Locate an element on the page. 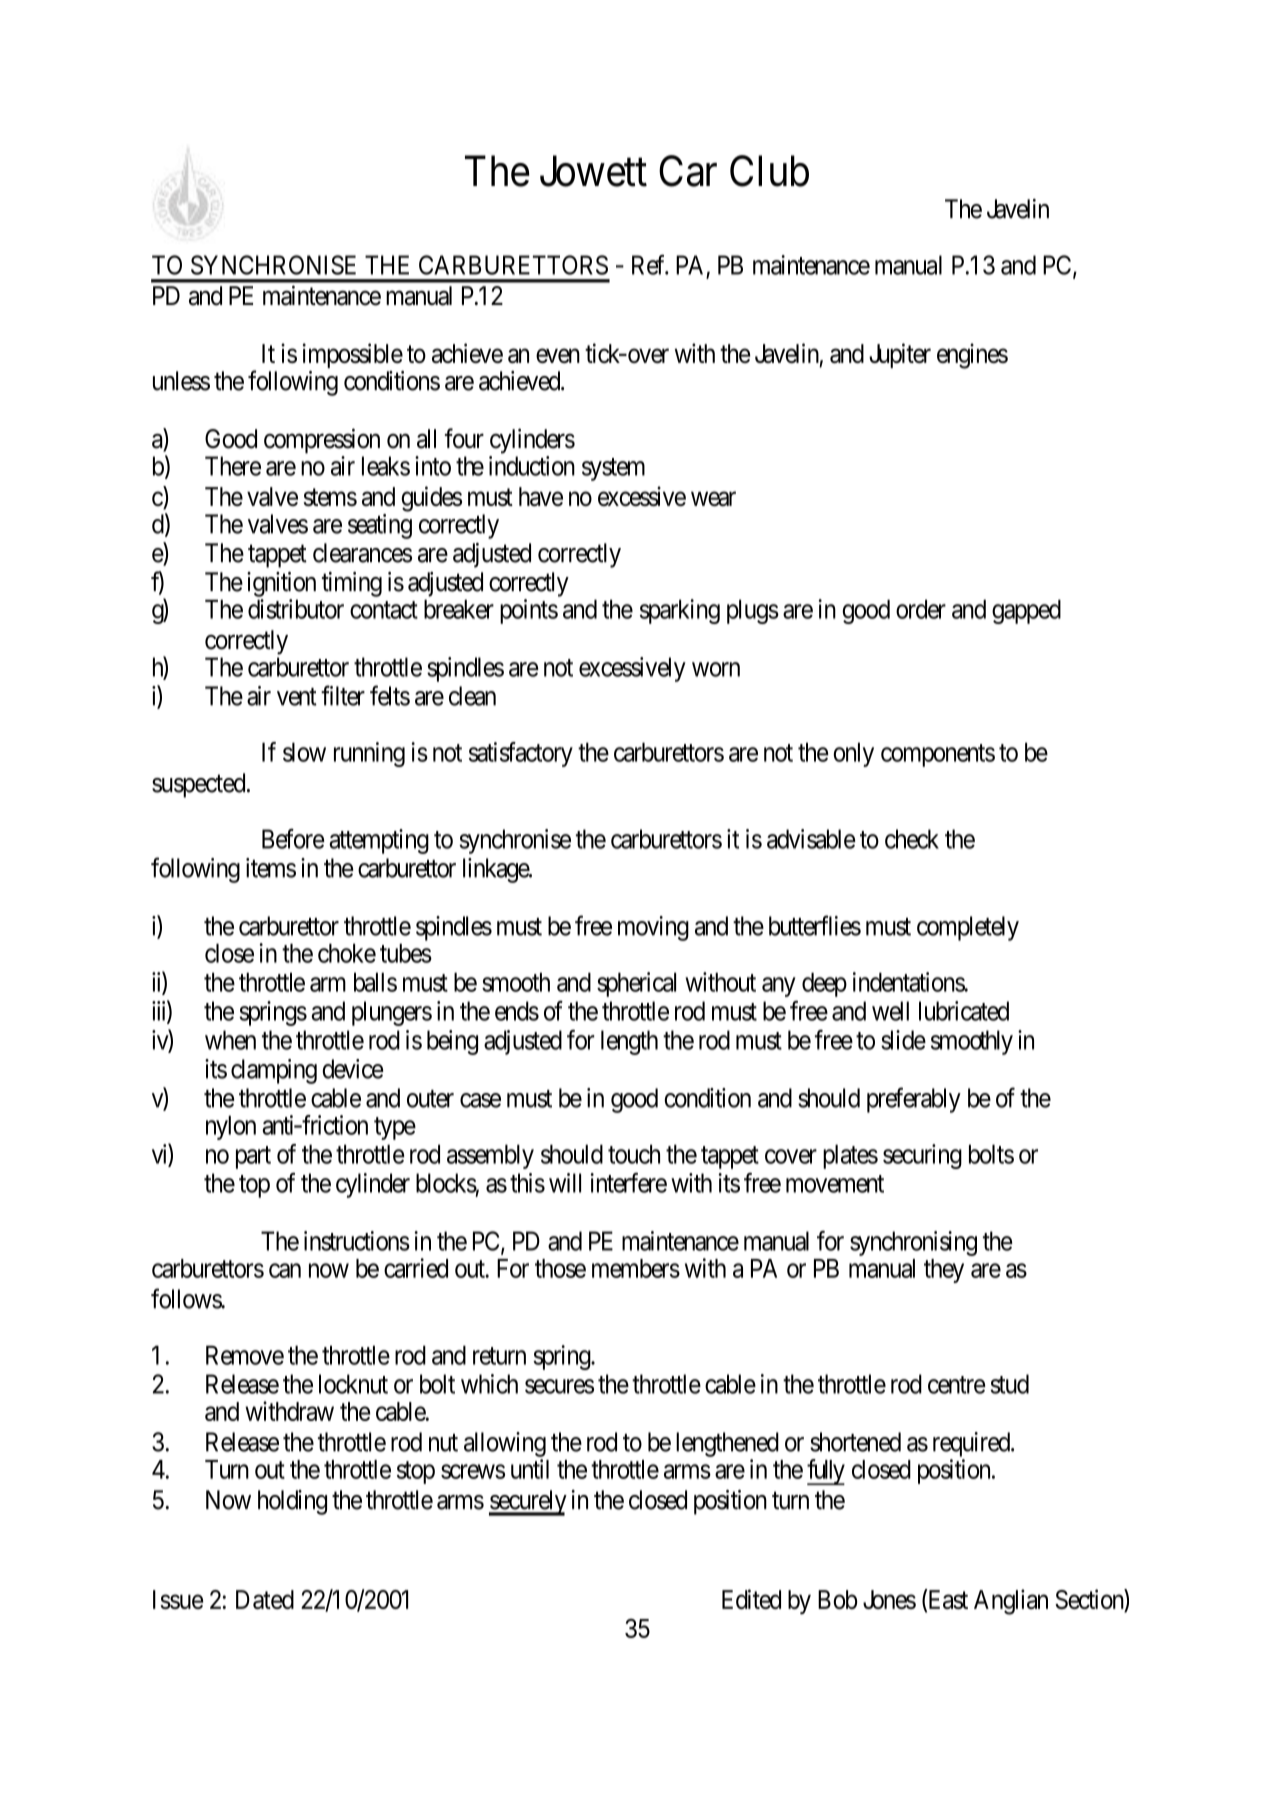  impossible is located at coordinates (353, 355).
